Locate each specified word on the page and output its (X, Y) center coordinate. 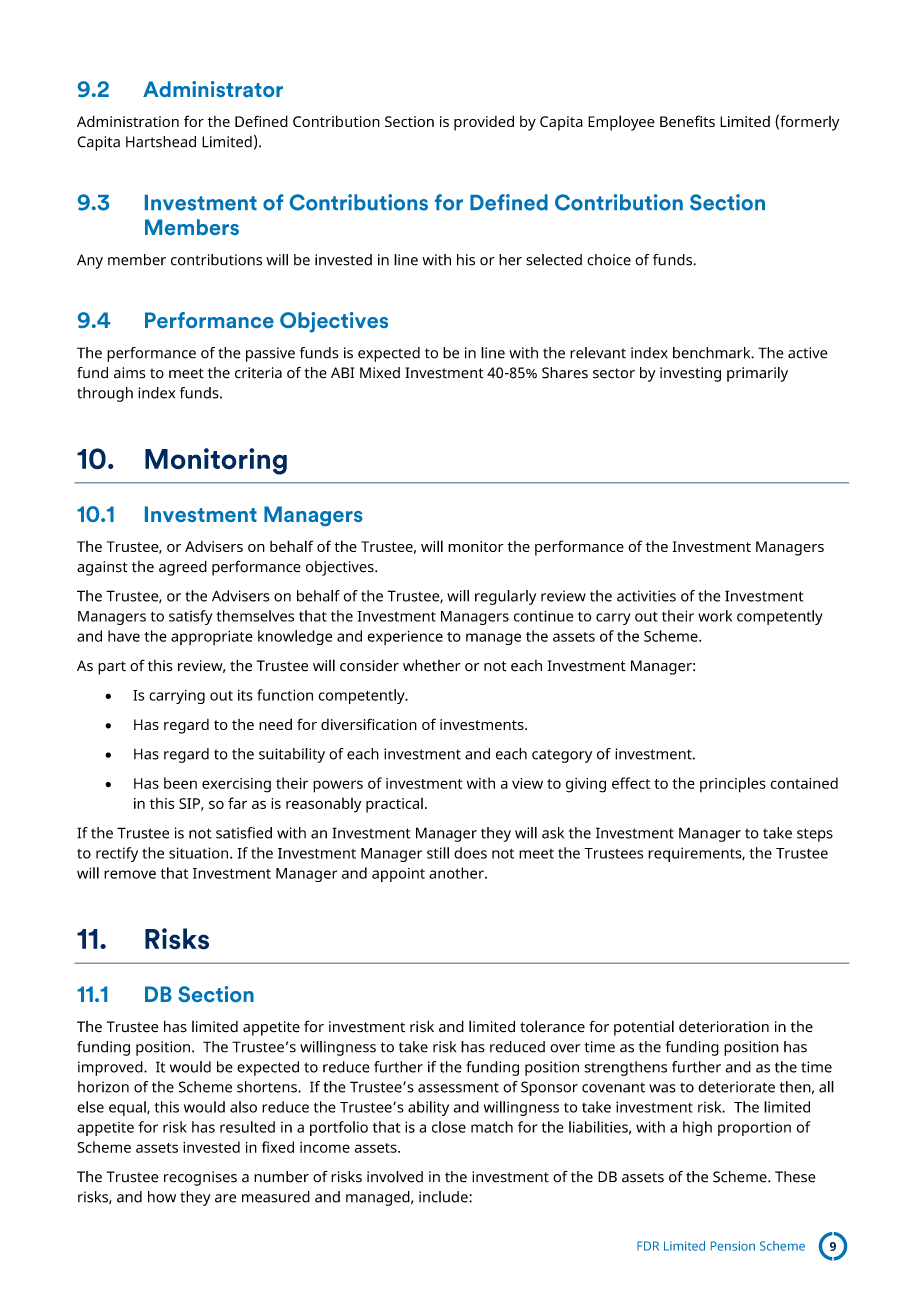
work (715, 616)
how (162, 1197)
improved (111, 1068)
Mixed (380, 373)
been (180, 783)
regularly (505, 597)
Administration (128, 121)
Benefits (687, 121)
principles (733, 785)
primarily (757, 374)
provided (484, 123)
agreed (183, 568)
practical (394, 805)
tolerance (552, 1026)
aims (130, 373)
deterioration (724, 1026)
